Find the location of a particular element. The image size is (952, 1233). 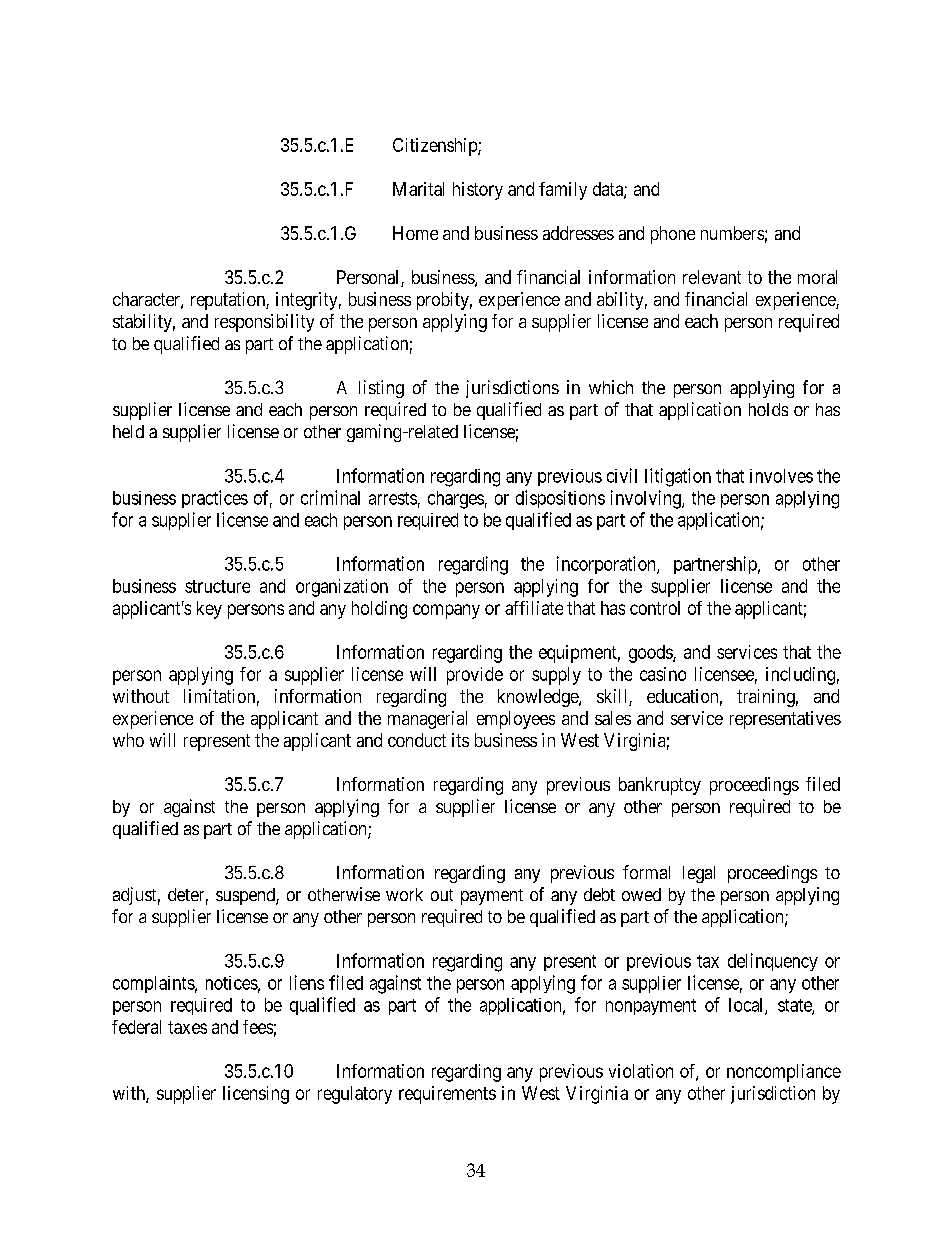

history is located at coordinates (478, 191).
